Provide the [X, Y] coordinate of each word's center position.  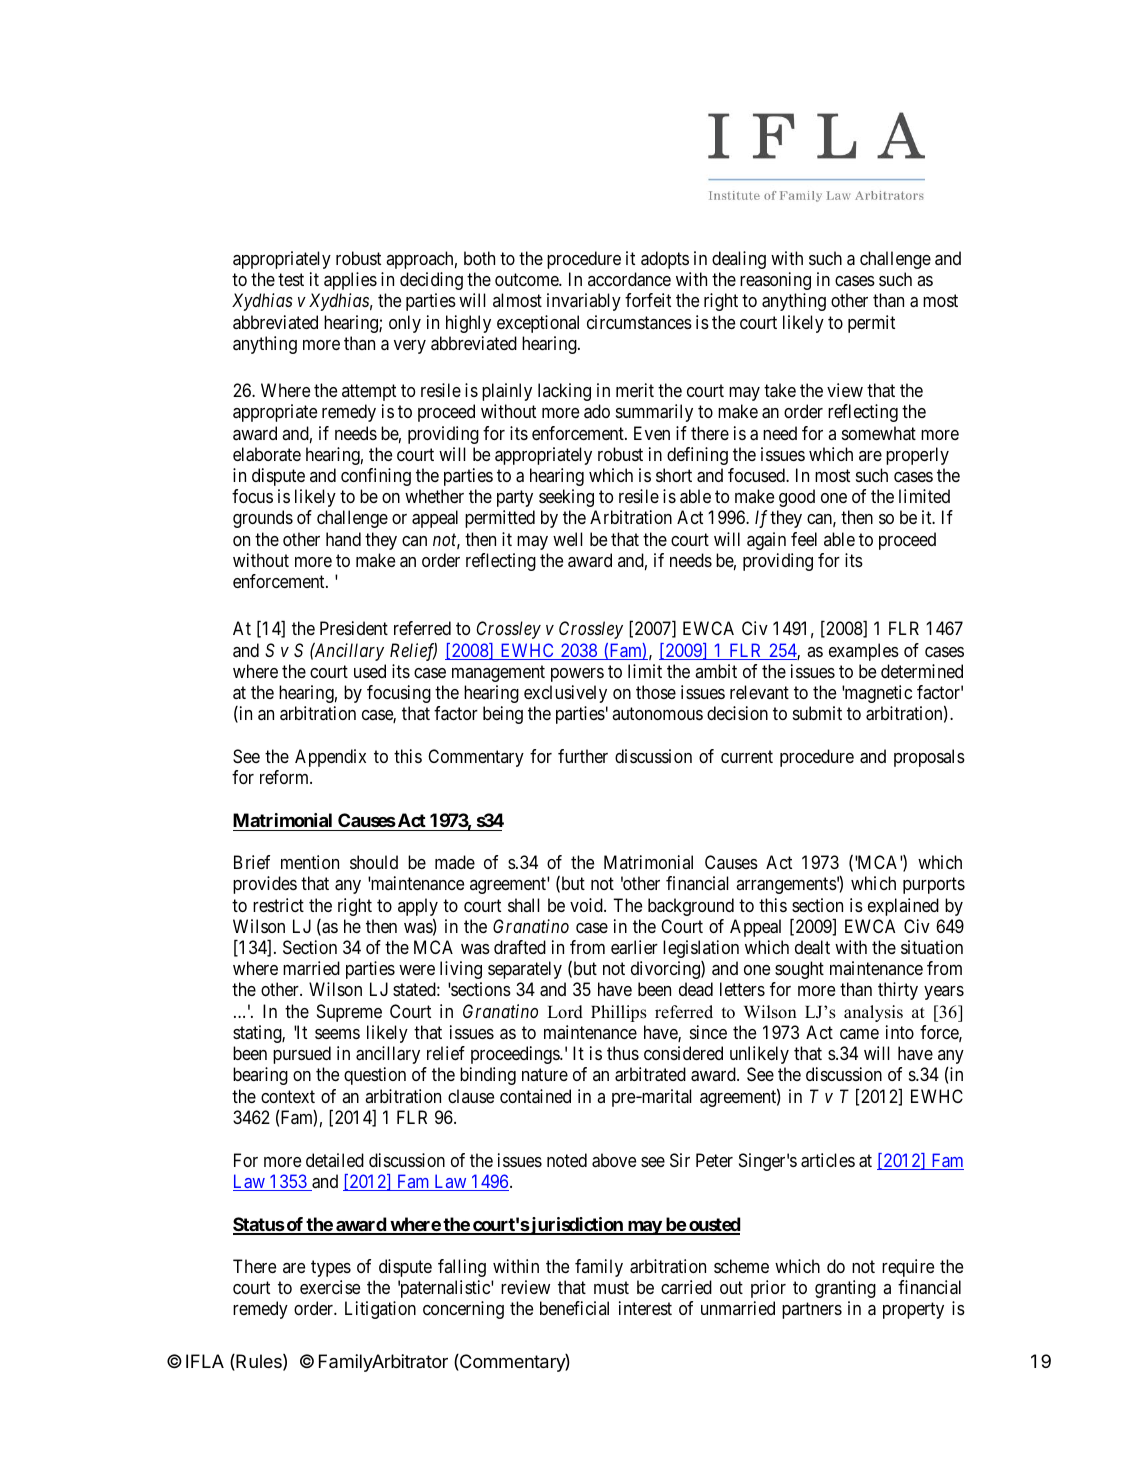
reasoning [775, 281]
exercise [330, 1287]
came [859, 1034]
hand [343, 539]
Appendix [330, 758]
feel [804, 539]
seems [337, 1034]
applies [350, 281]
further [583, 756]
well [567, 539]
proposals [929, 758]
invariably [584, 302]
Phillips [619, 1013]
